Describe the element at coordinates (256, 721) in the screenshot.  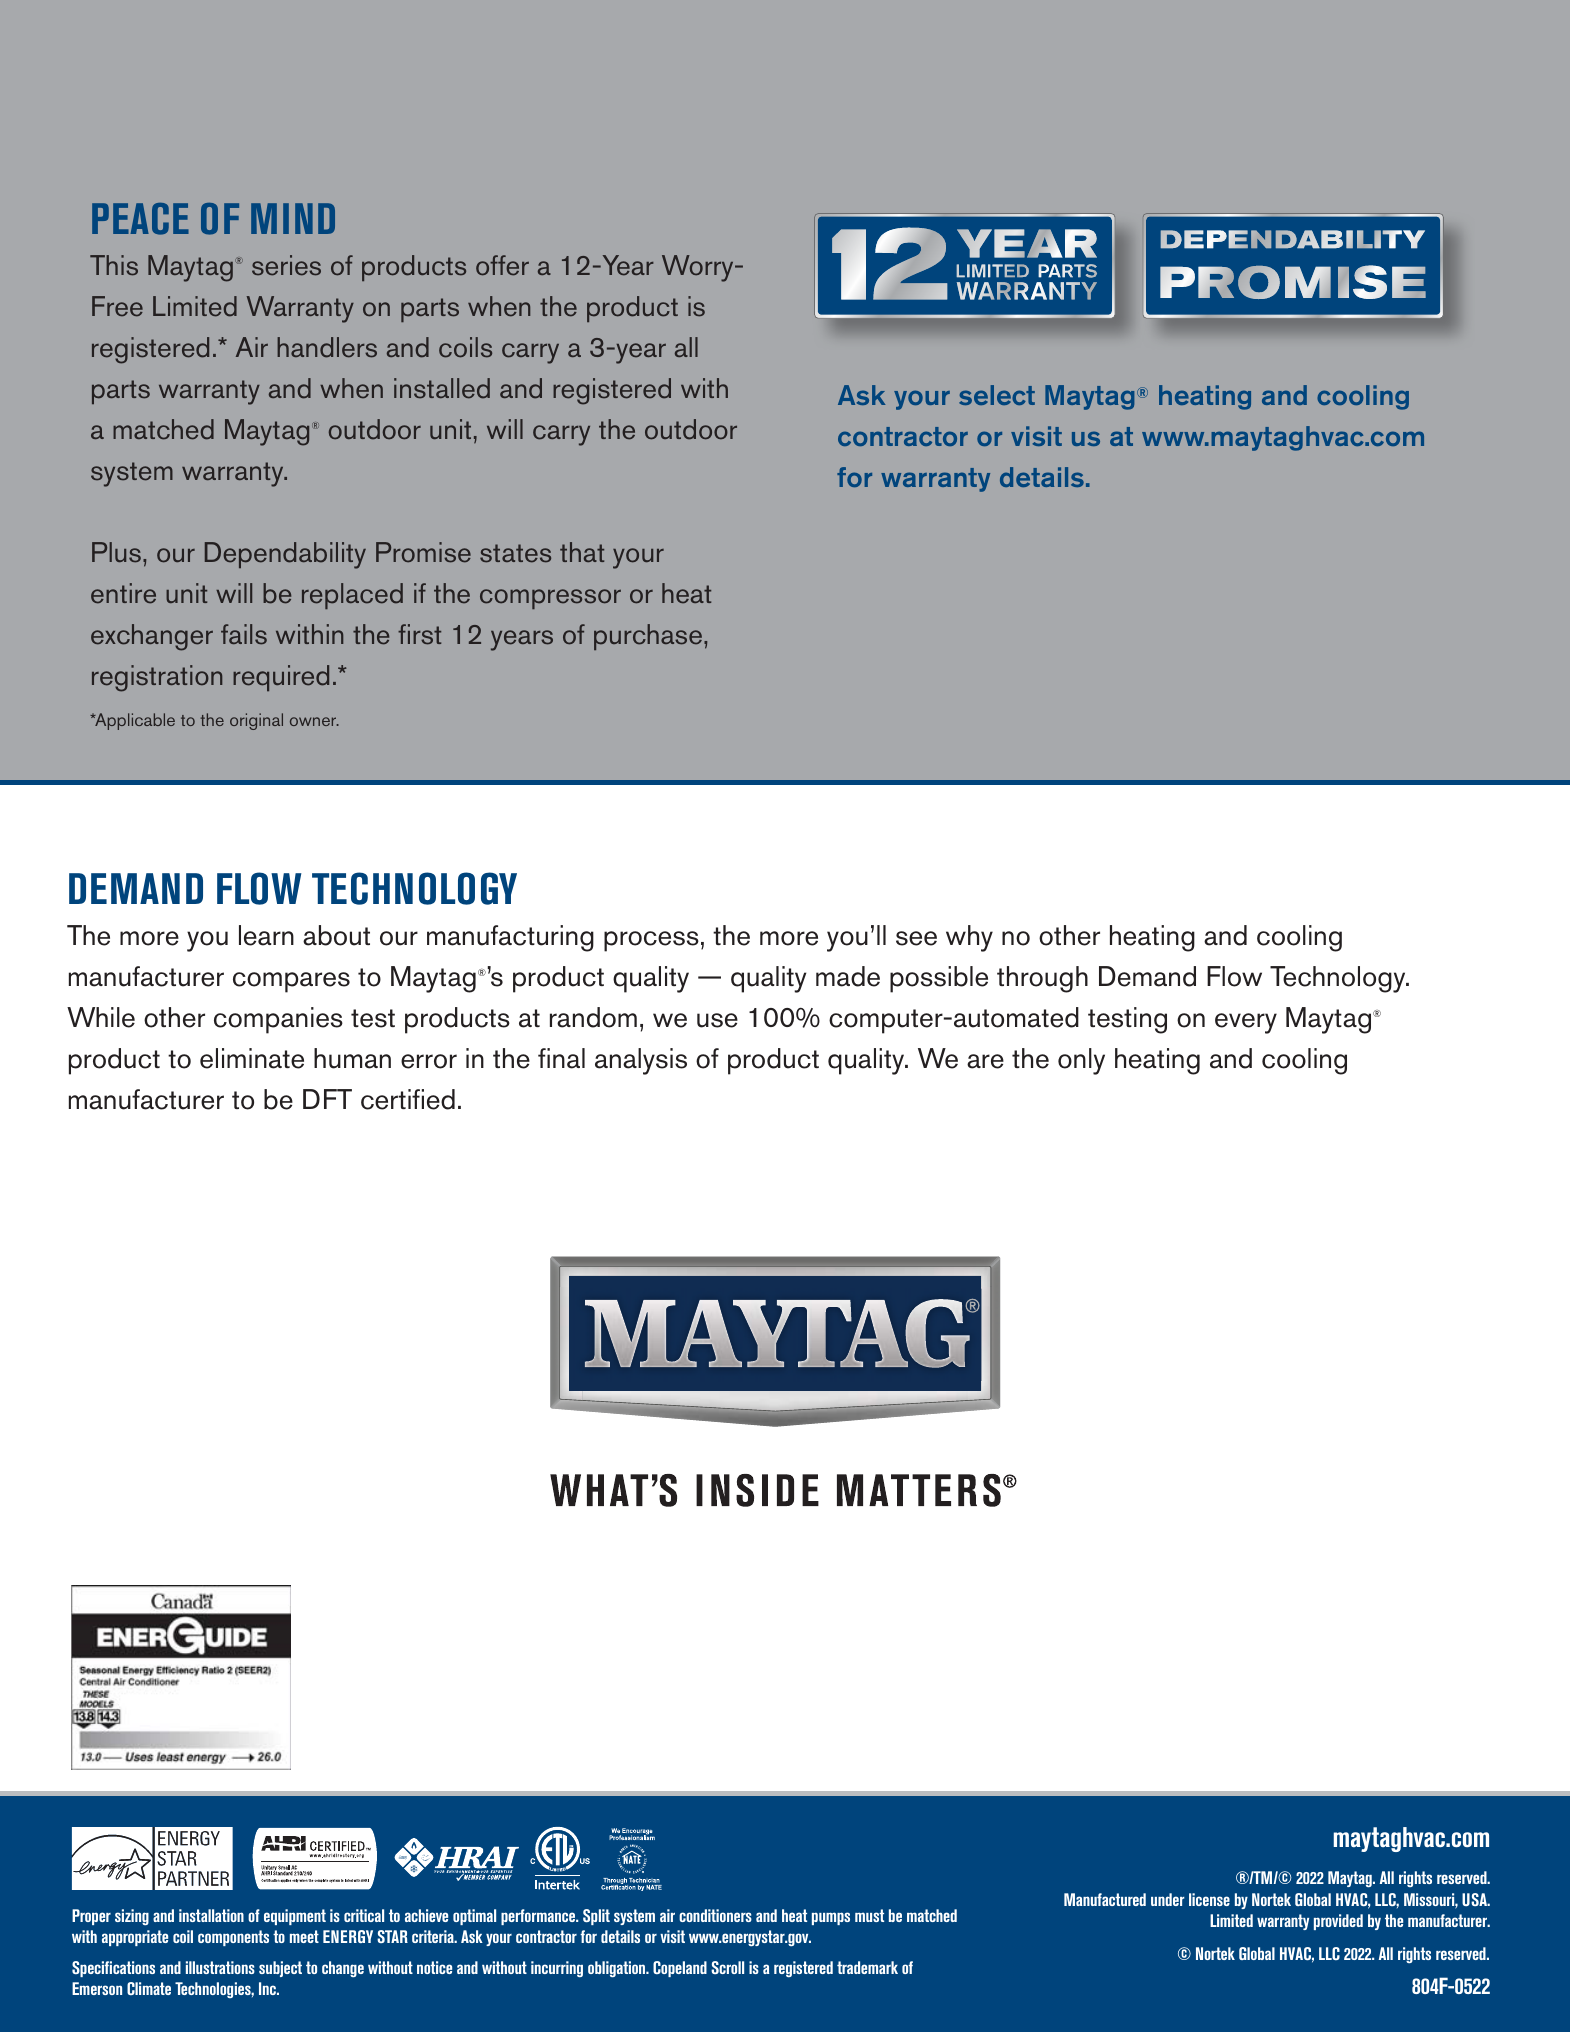
I see `original` at that location.
